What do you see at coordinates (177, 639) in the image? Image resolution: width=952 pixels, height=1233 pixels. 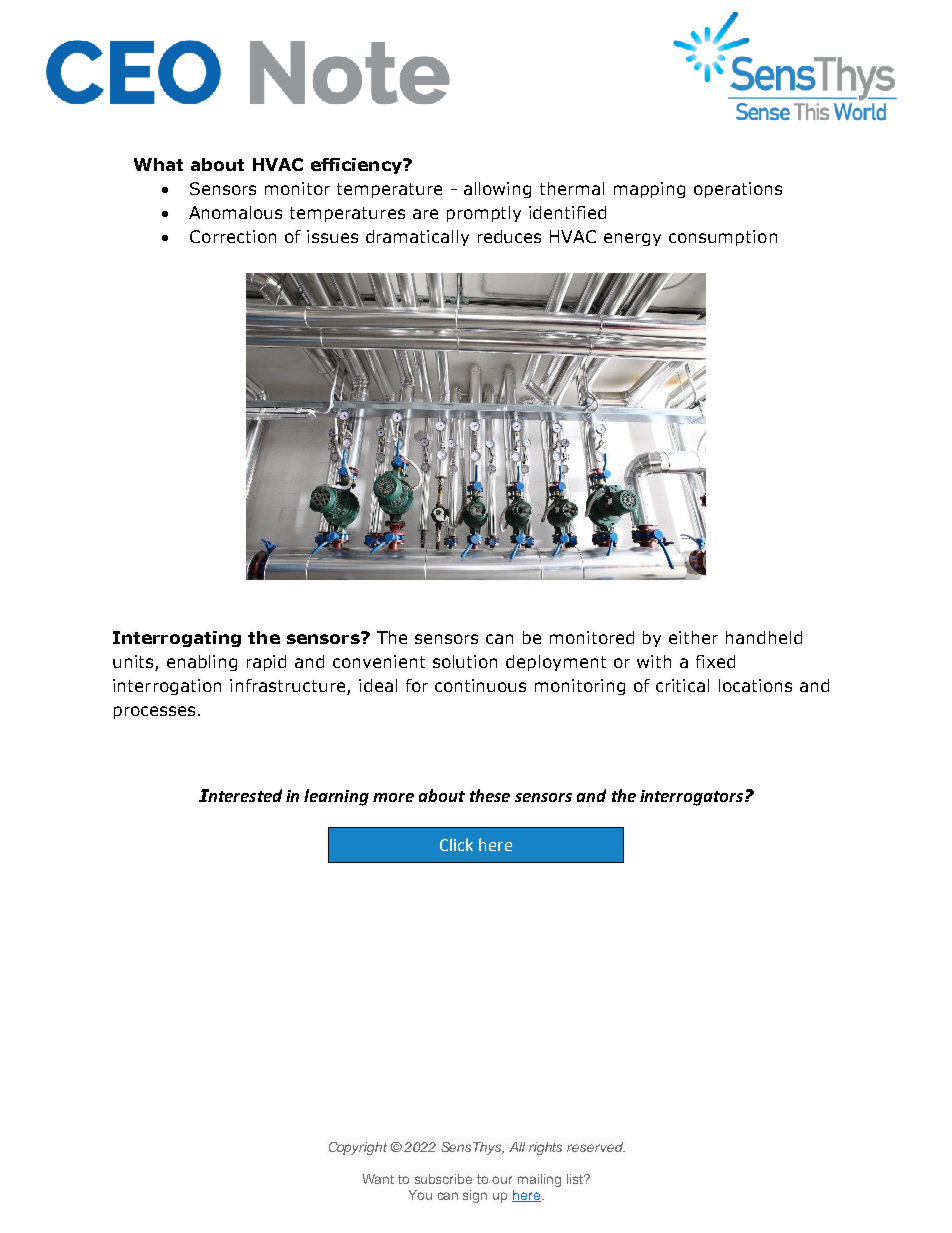 I see `Interrogating` at bounding box center [177, 639].
